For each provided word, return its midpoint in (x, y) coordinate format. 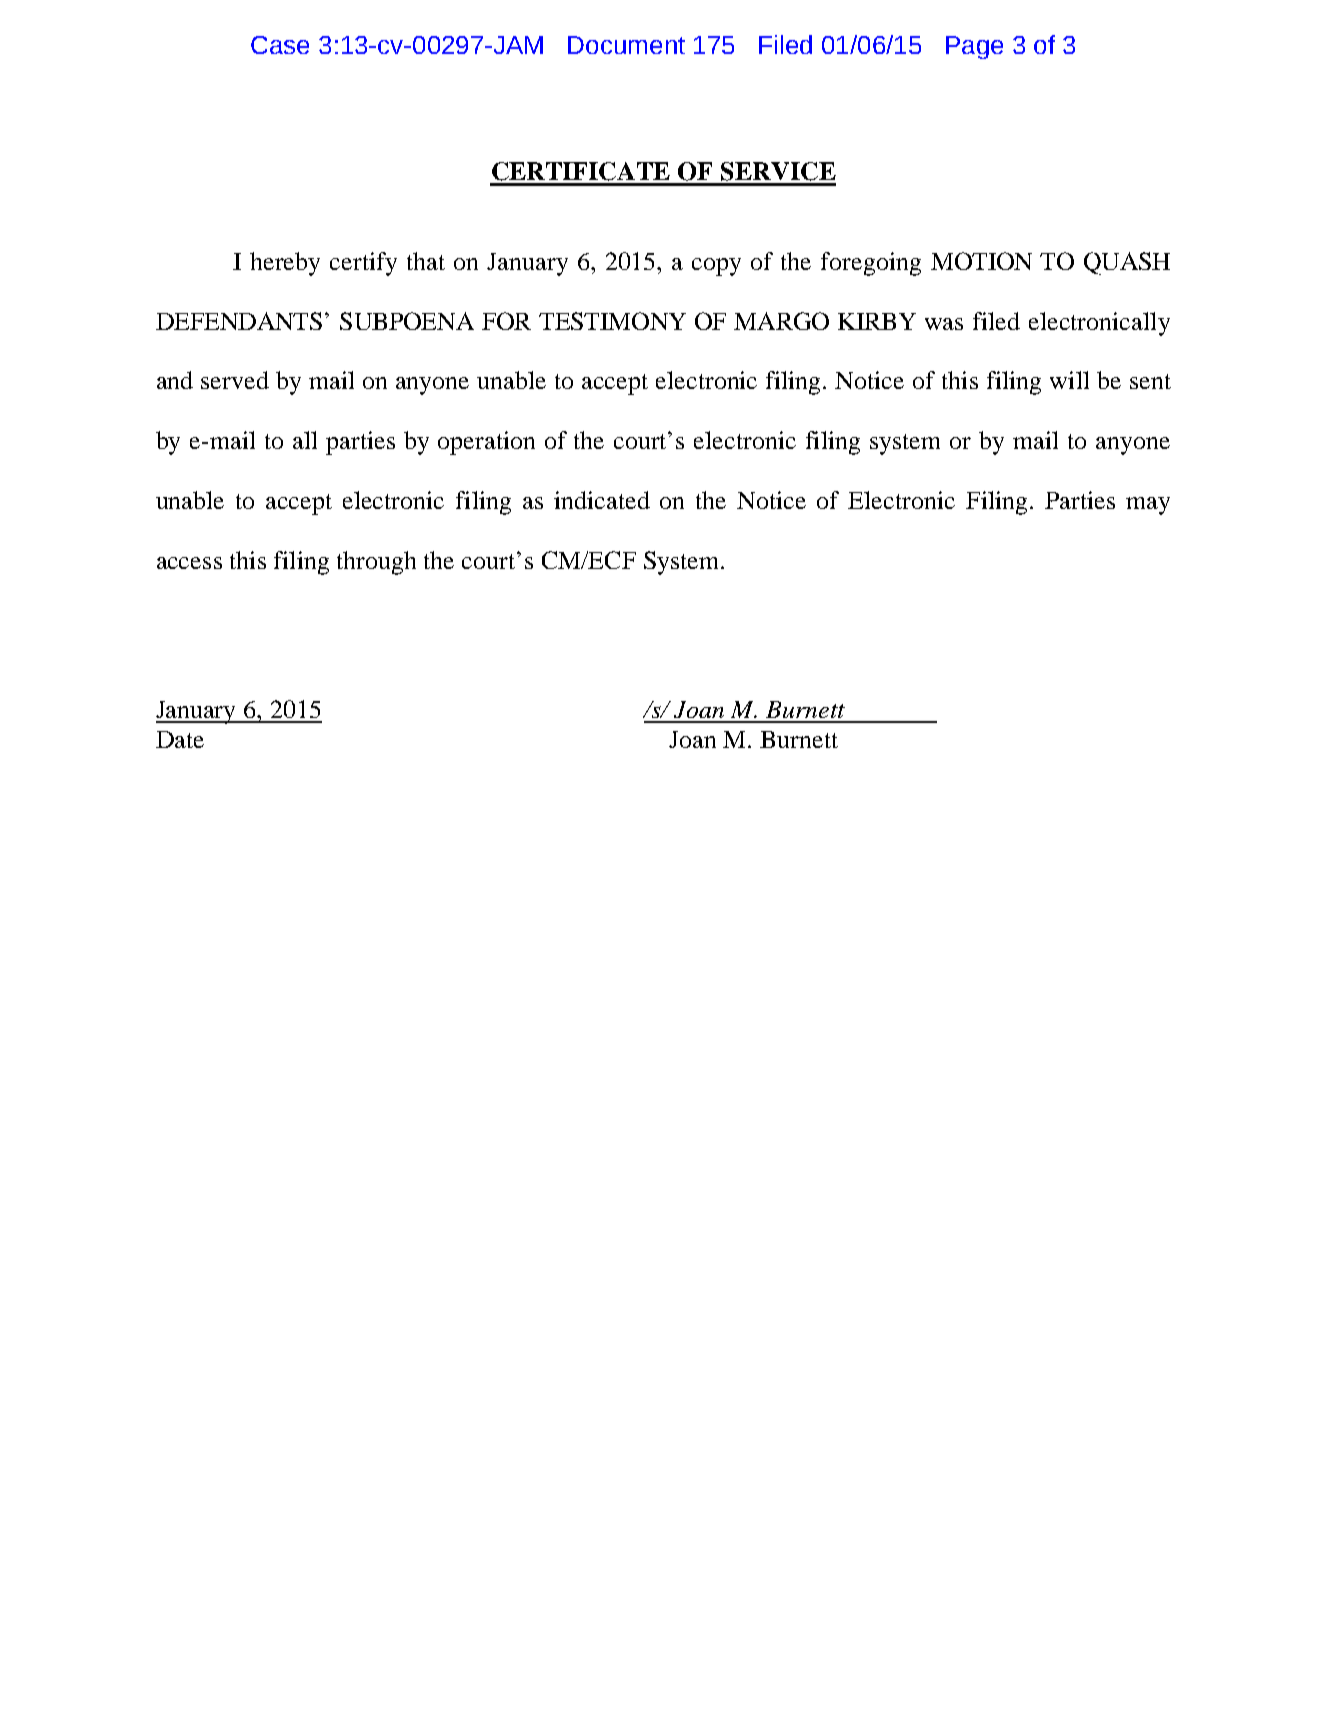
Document (626, 45)
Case (280, 45)
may (1148, 506)
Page (974, 47)
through (376, 563)
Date (180, 739)
